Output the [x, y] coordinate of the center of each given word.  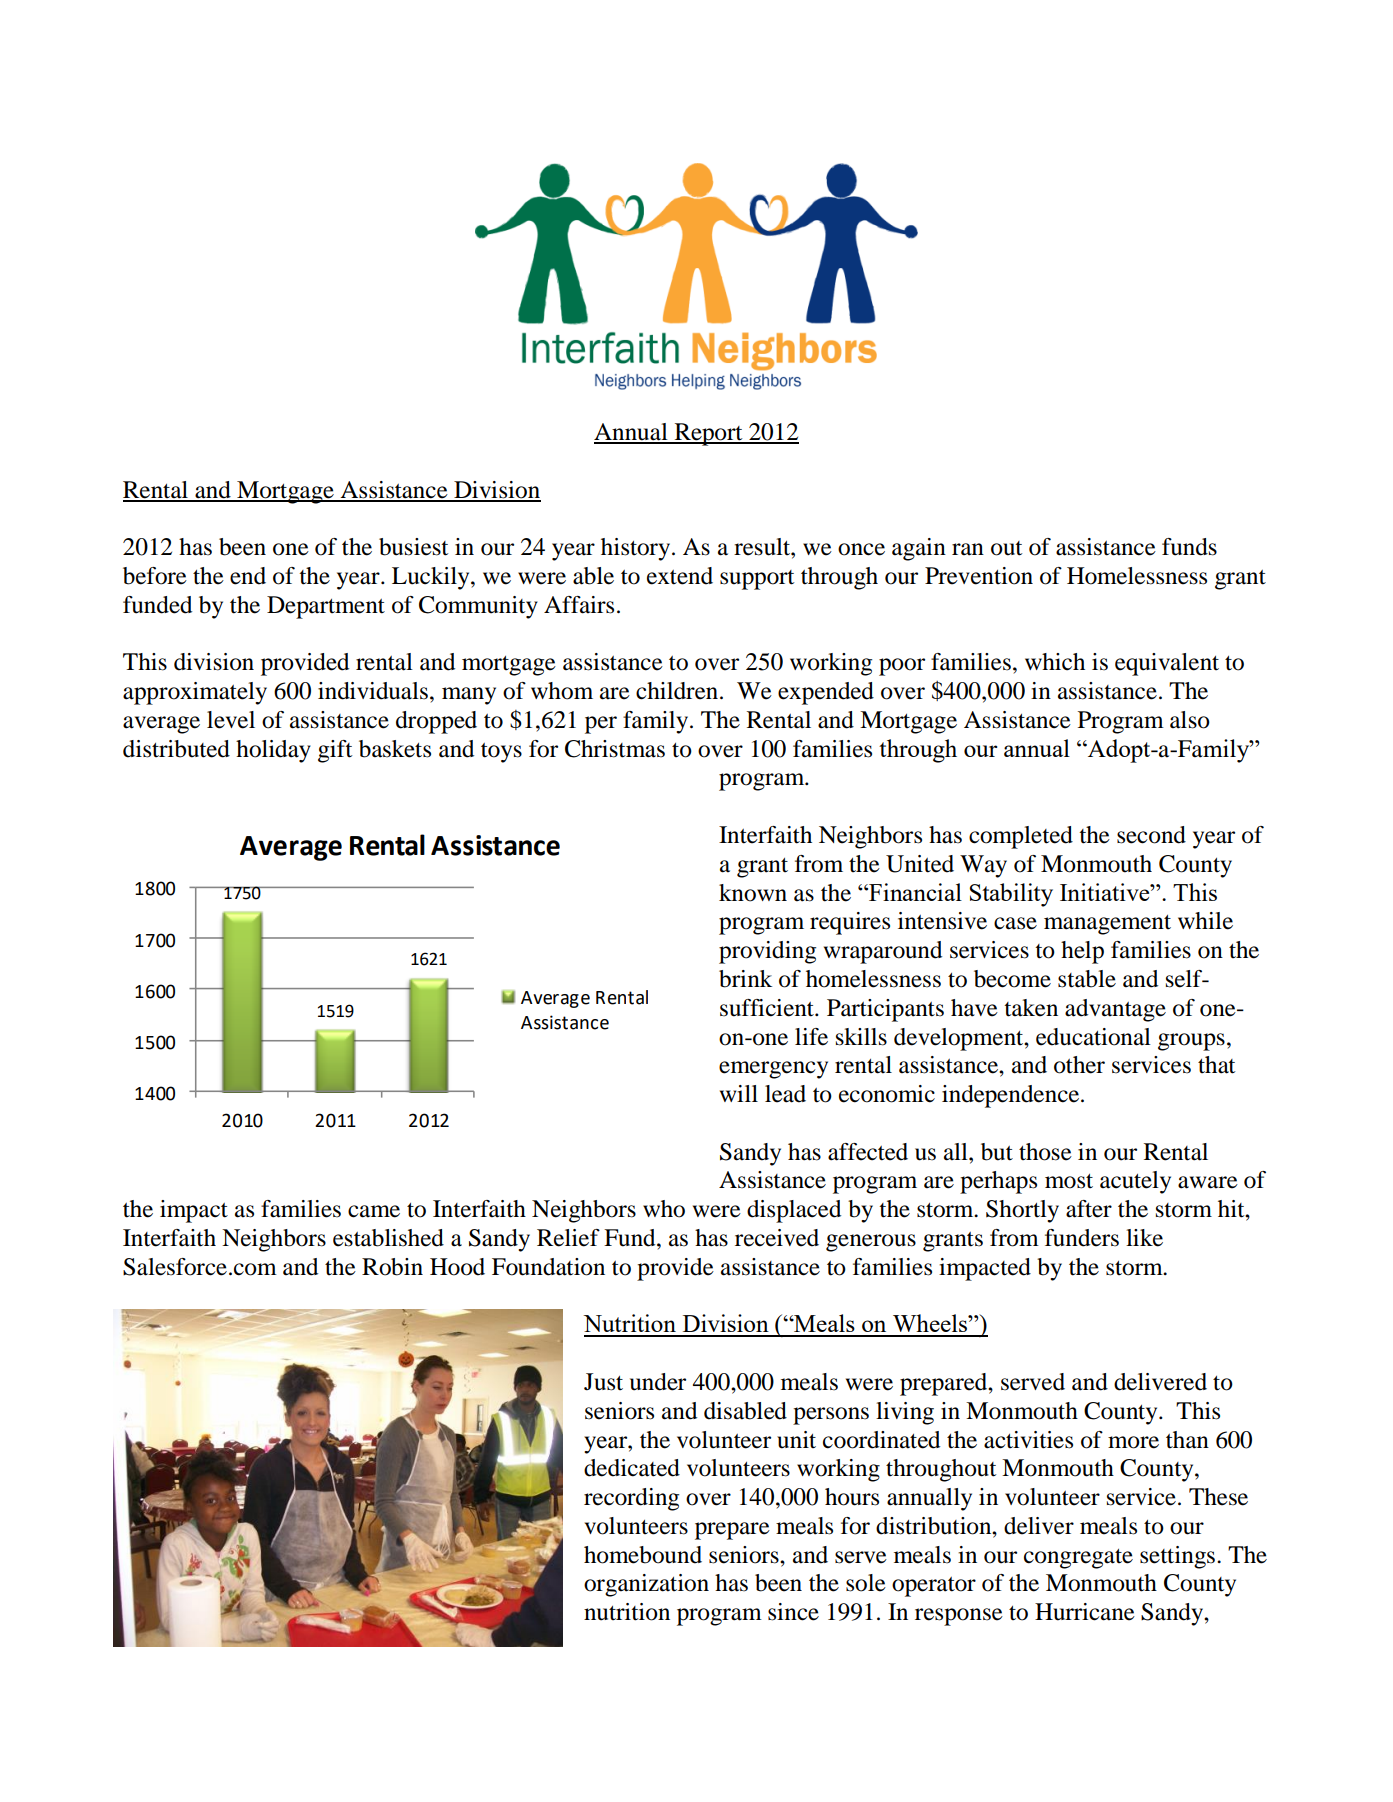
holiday [273, 751]
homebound [643, 1555]
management [1107, 925]
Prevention [979, 576]
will [739, 1093]
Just [603, 1382]
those [1045, 1152]
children [677, 691]
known [753, 893]
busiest [414, 547]
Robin [392, 1267]
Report [708, 434]
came [374, 1211]
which [1055, 662]
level [231, 720]
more [1133, 1442]
